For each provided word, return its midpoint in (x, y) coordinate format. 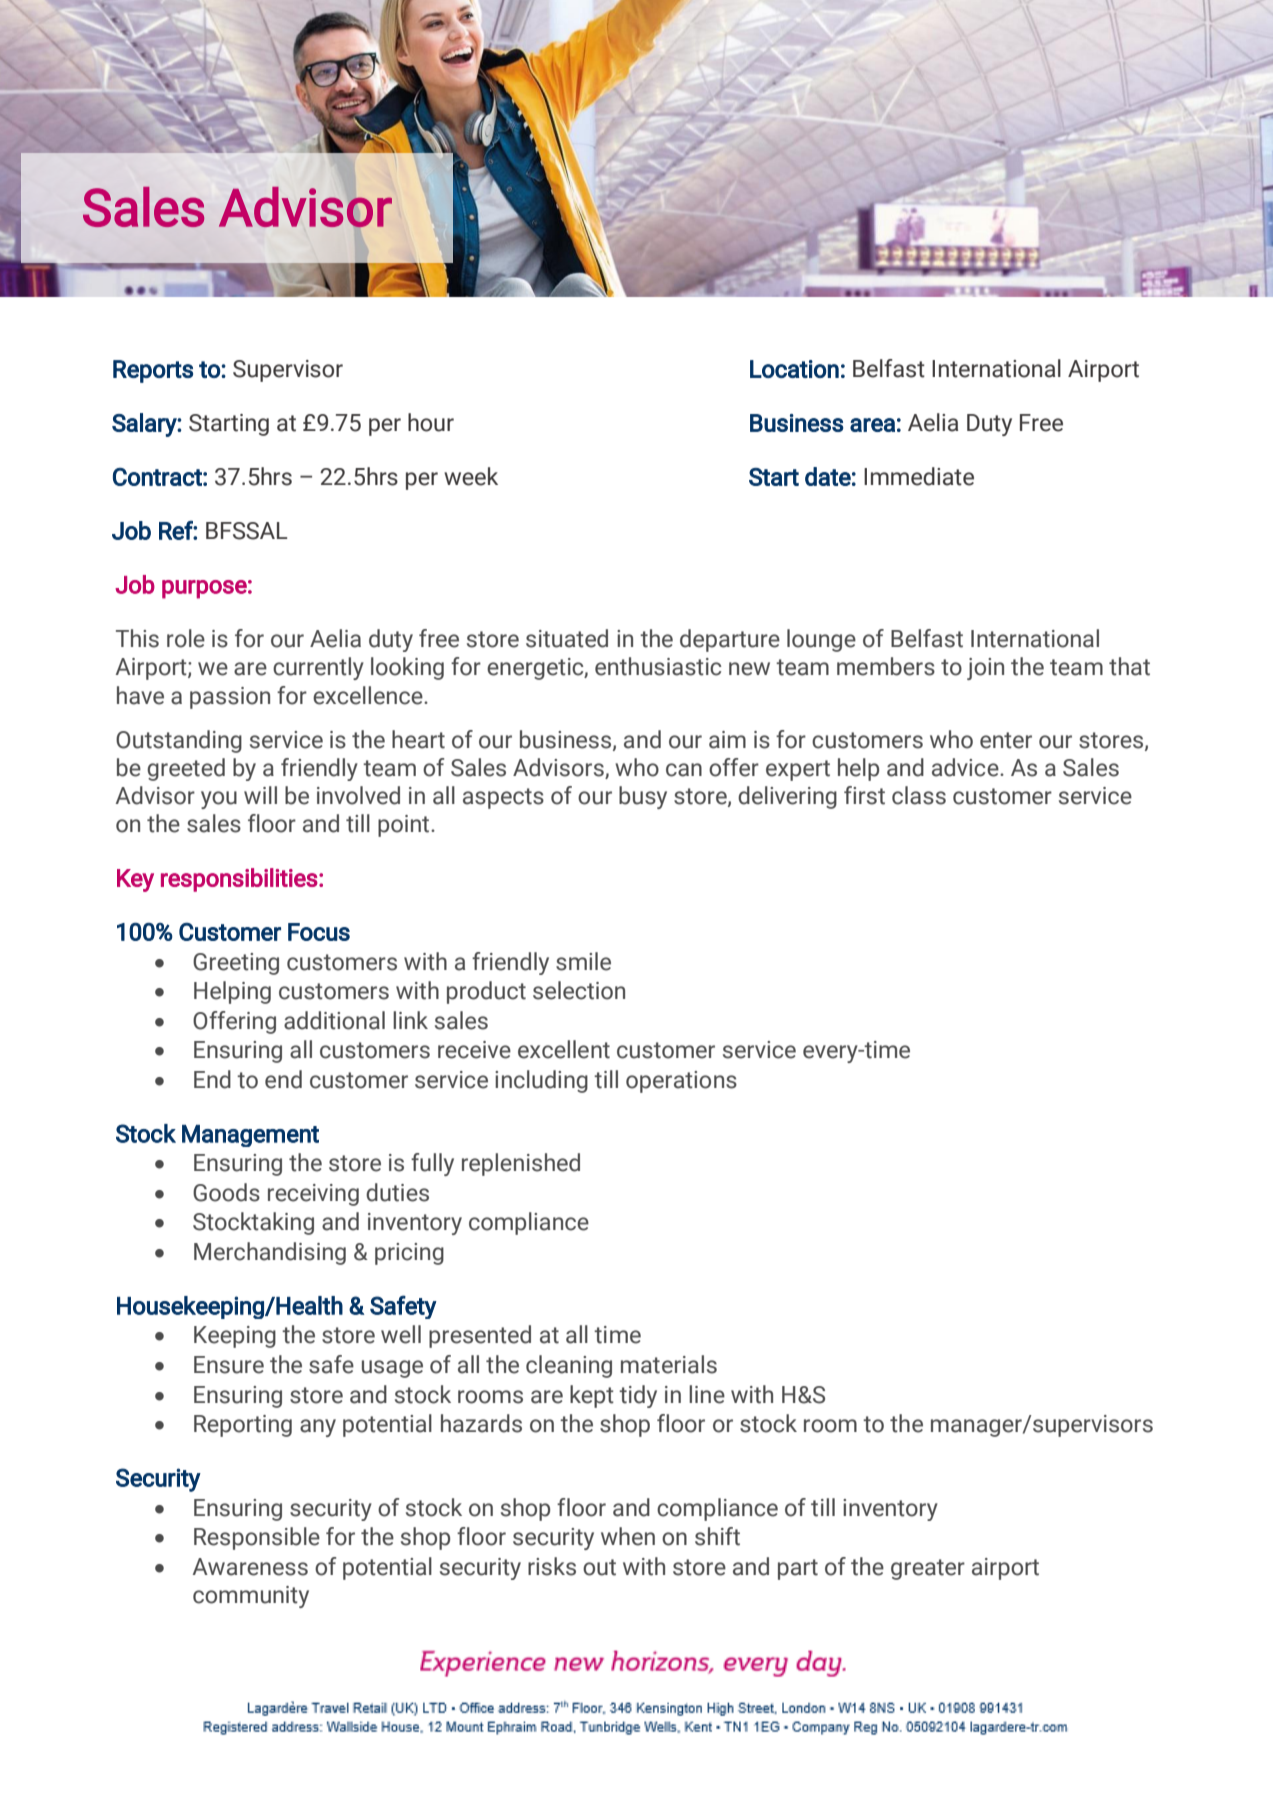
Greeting (236, 964)
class (919, 795)
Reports (153, 371)
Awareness (250, 1567)
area (872, 425)
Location (794, 369)
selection (579, 990)
